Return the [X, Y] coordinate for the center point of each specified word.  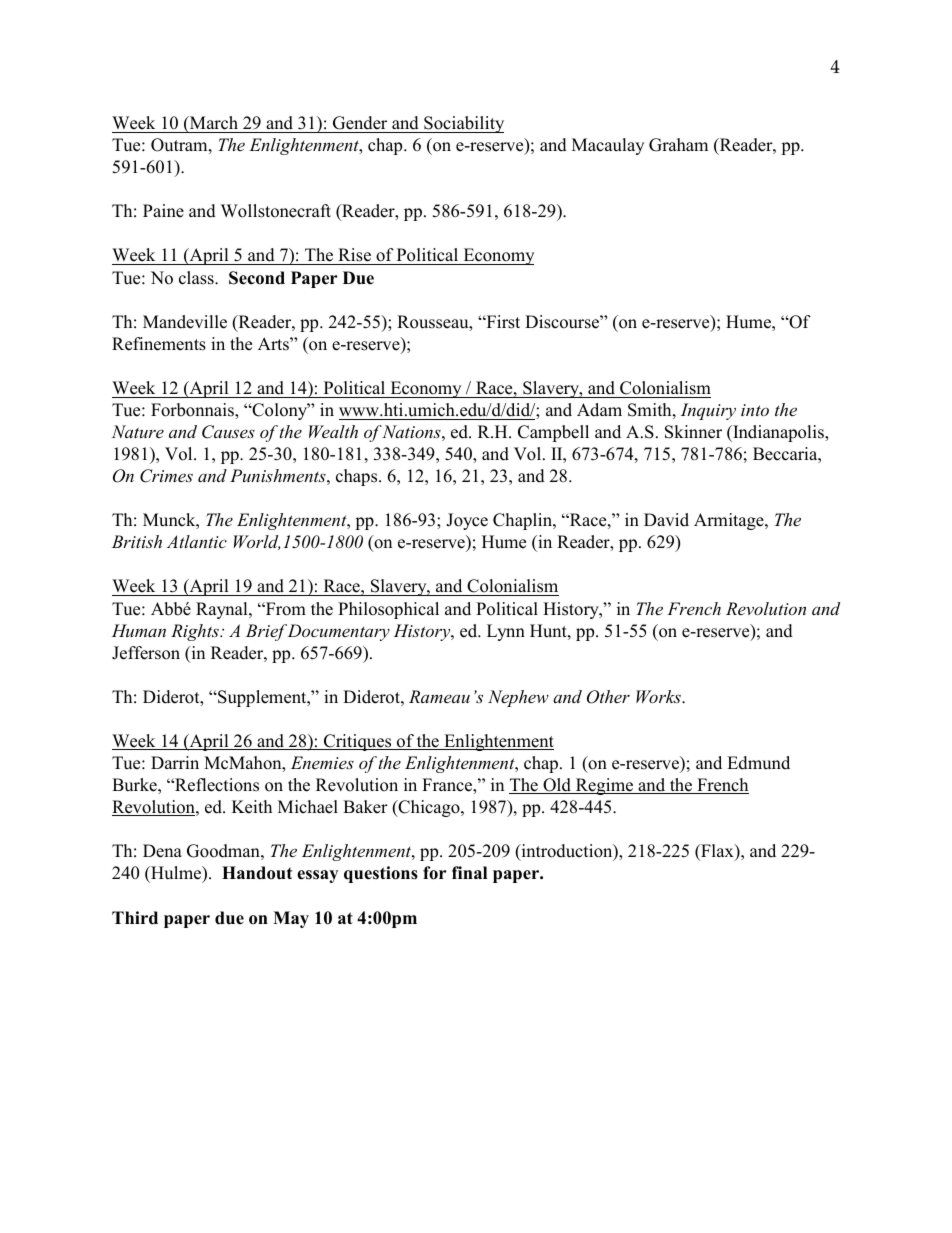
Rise [354, 256]
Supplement [262, 698]
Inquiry [708, 411]
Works [659, 696]
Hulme [176, 874]
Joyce [467, 521]
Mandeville [185, 322]
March [213, 123]
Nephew [518, 698]
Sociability [463, 124]
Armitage [730, 521]
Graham [678, 145]
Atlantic [197, 541]
